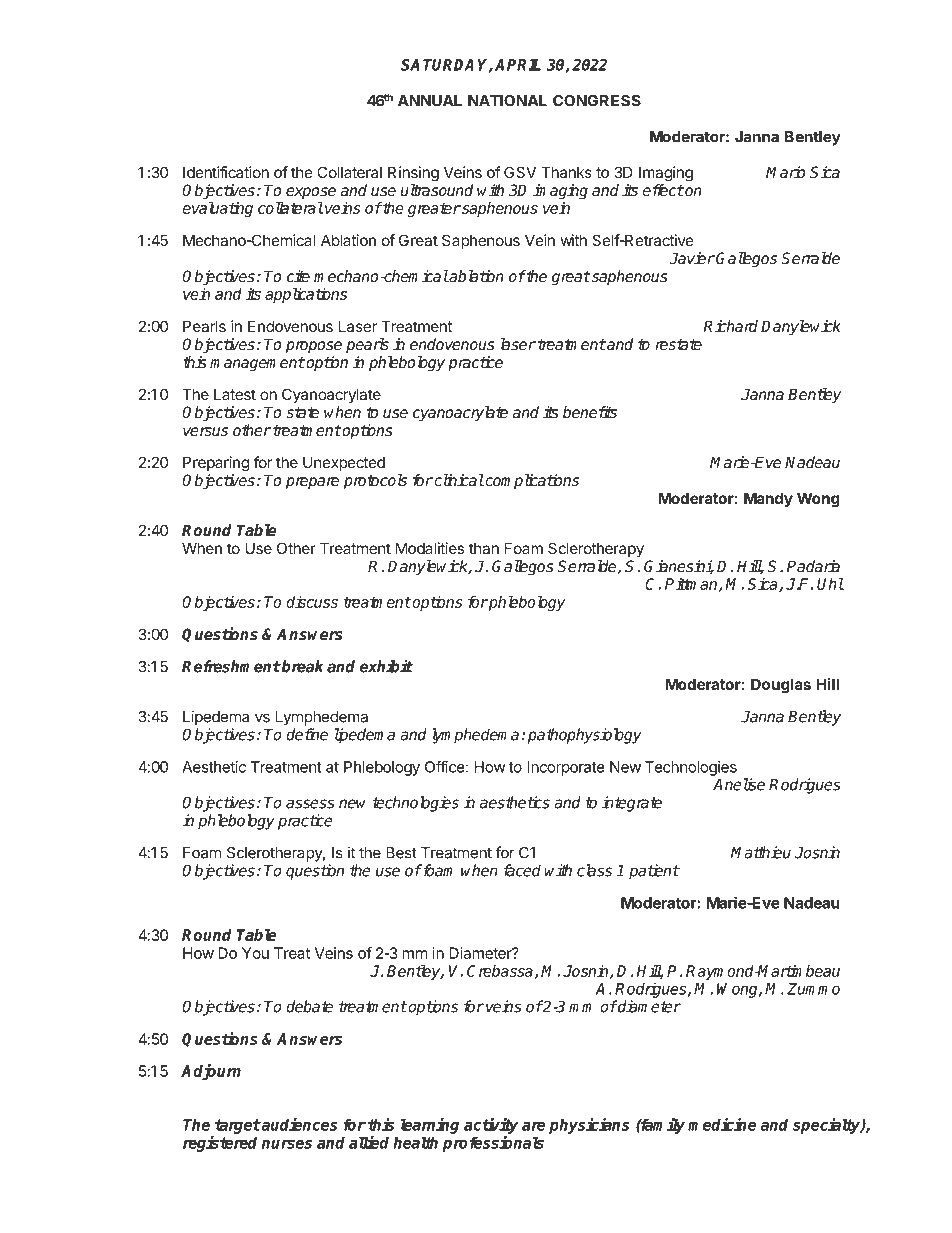 This image has height=1233, width=952. What do you see at coordinates (235, 394) in the image?
I see `Latest` at bounding box center [235, 394].
